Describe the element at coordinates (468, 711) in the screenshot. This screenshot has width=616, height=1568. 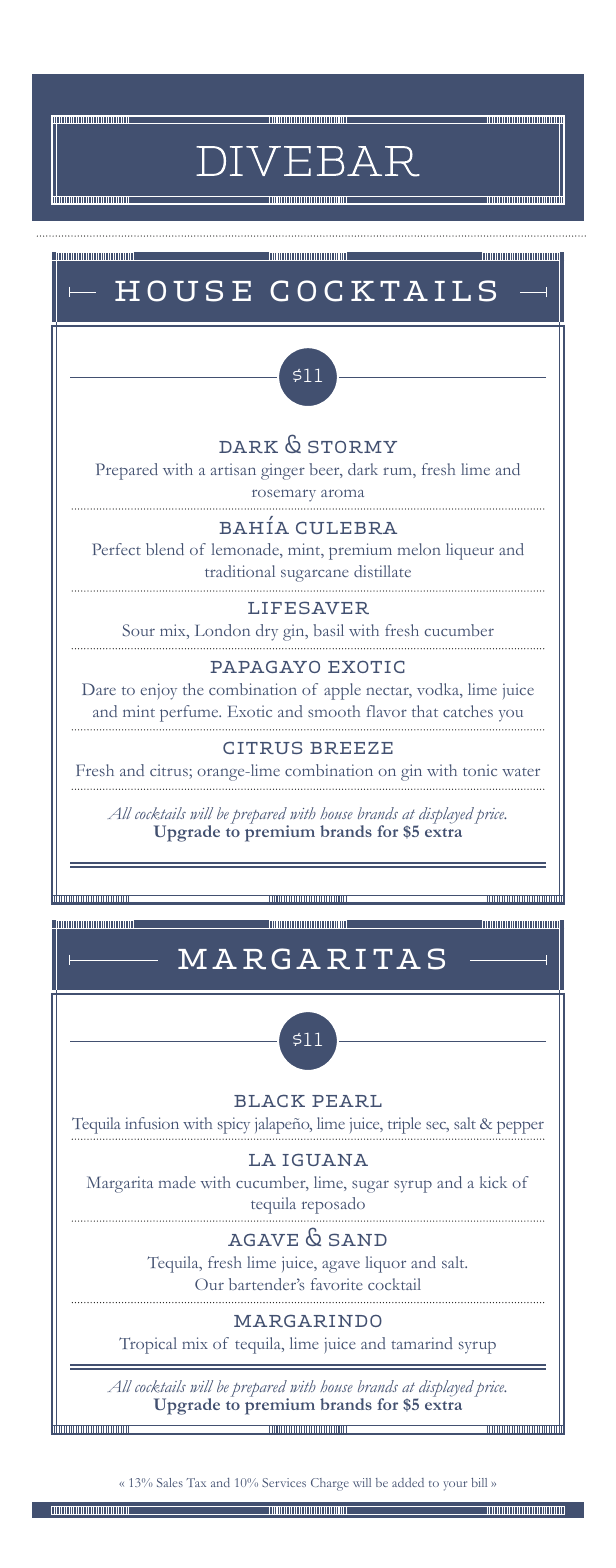
I see `catches` at that location.
